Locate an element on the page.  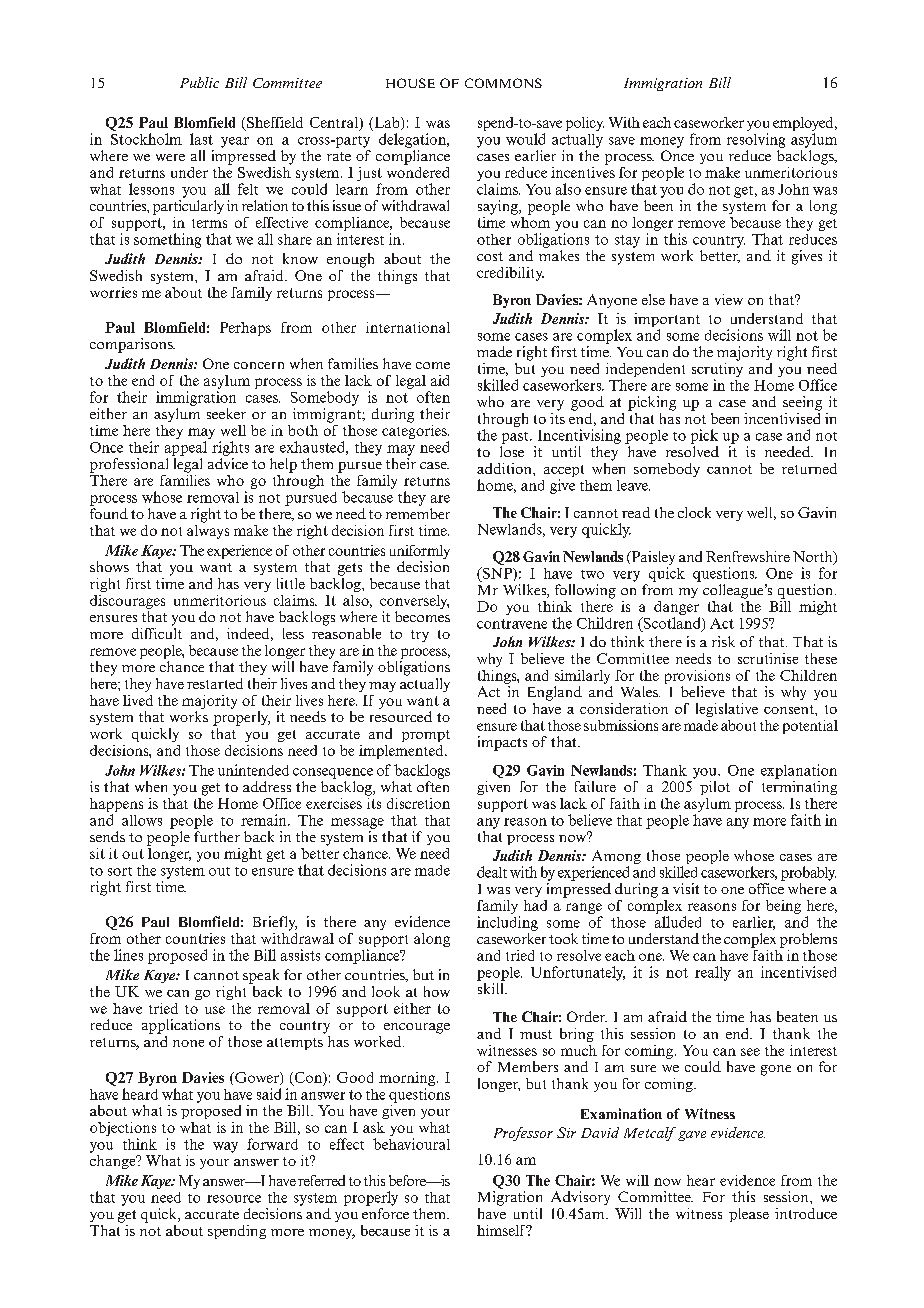
pilot is located at coordinates (715, 788).
